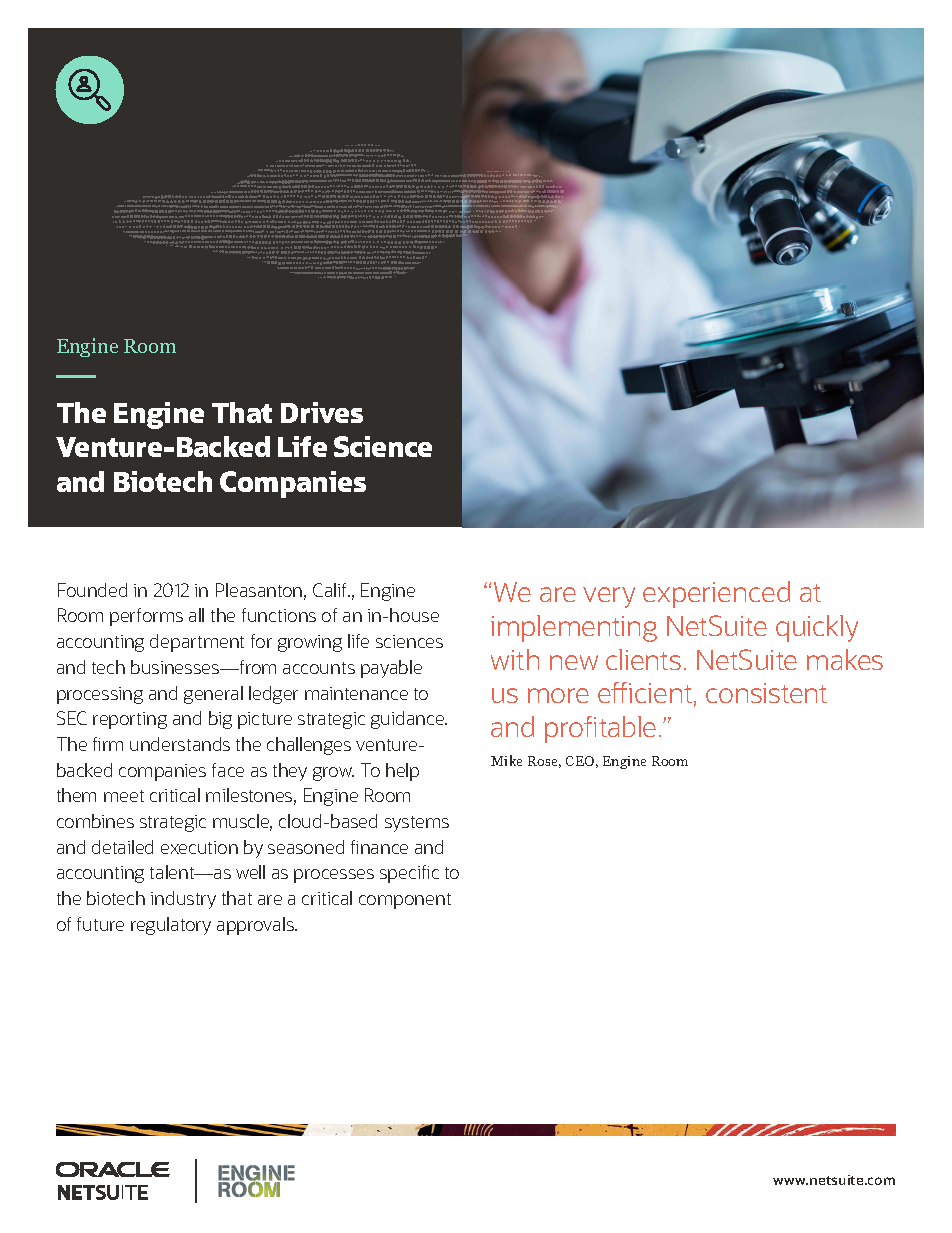  Describe the element at coordinates (402, 772) in the page. I see `help` at that location.
